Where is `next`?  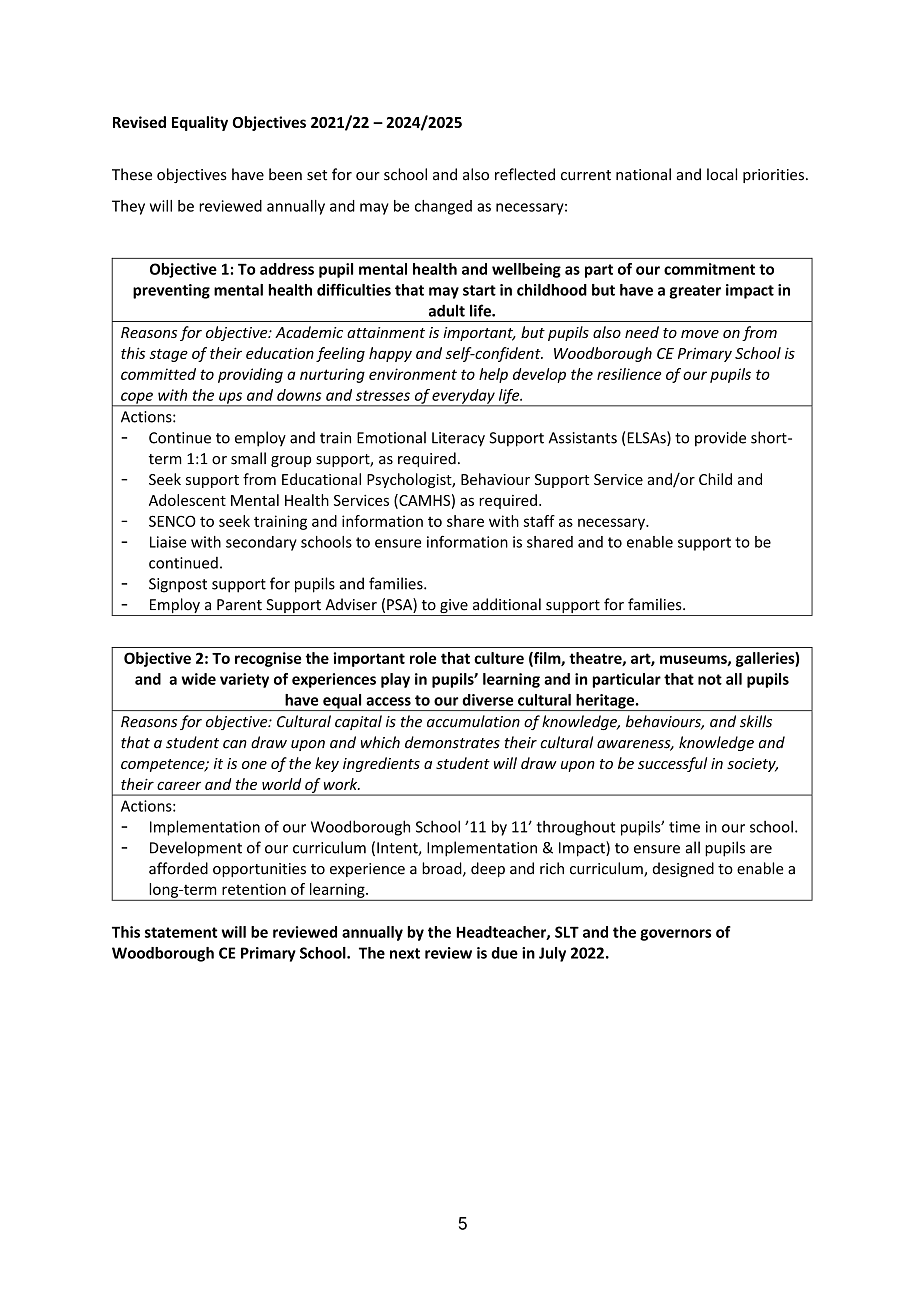
next is located at coordinates (405, 953).
